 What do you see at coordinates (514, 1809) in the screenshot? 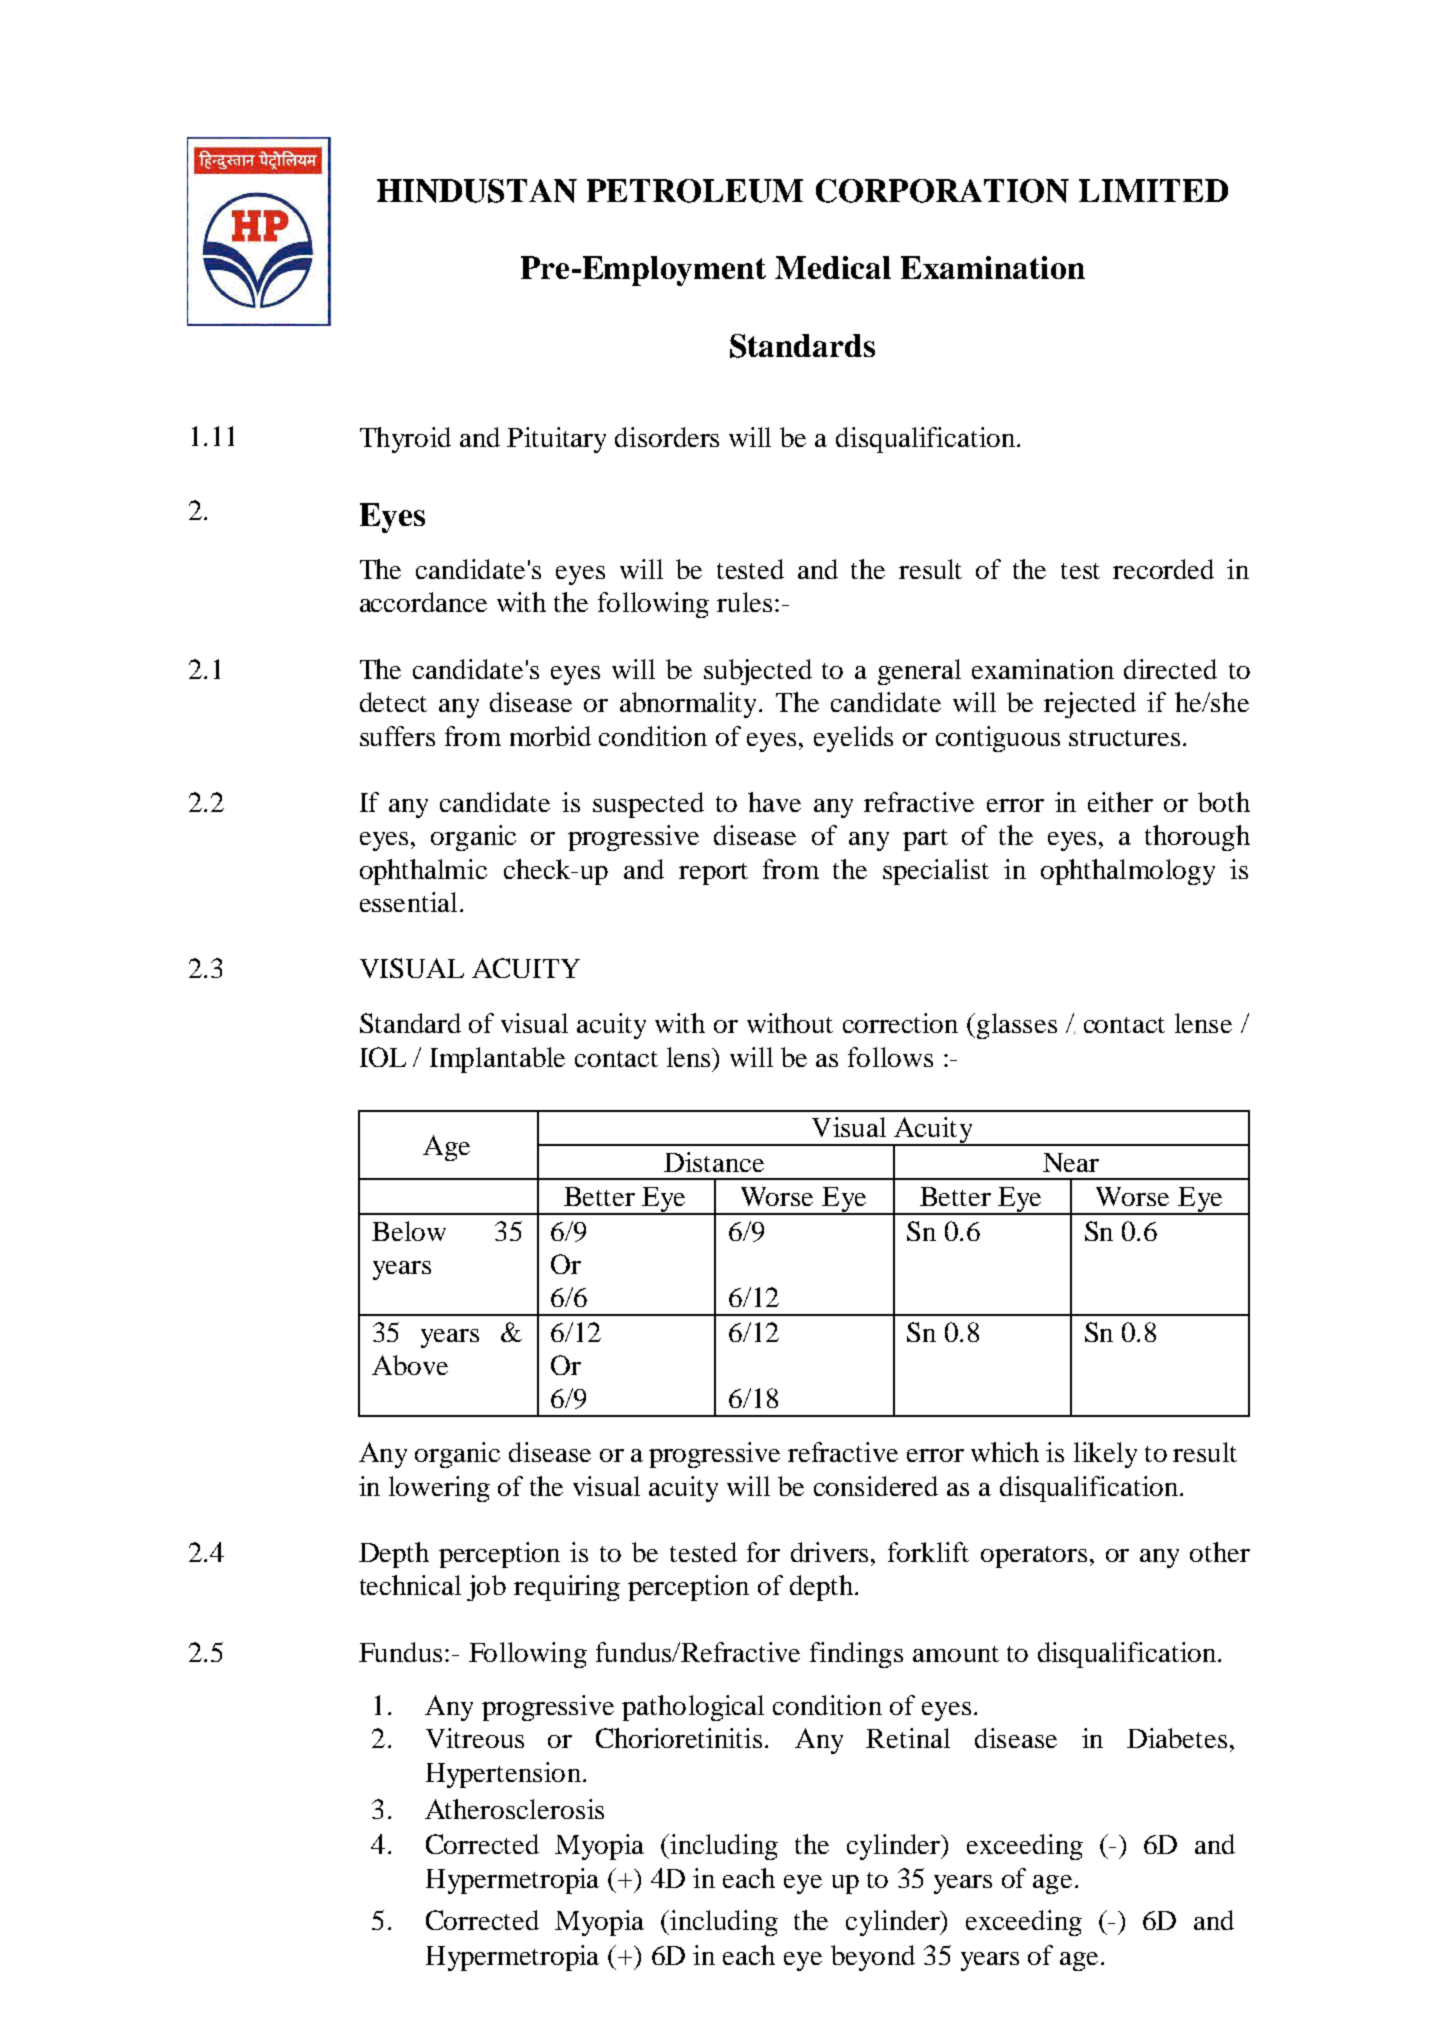
I see `Atherosclerosis` at bounding box center [514, 1809].
